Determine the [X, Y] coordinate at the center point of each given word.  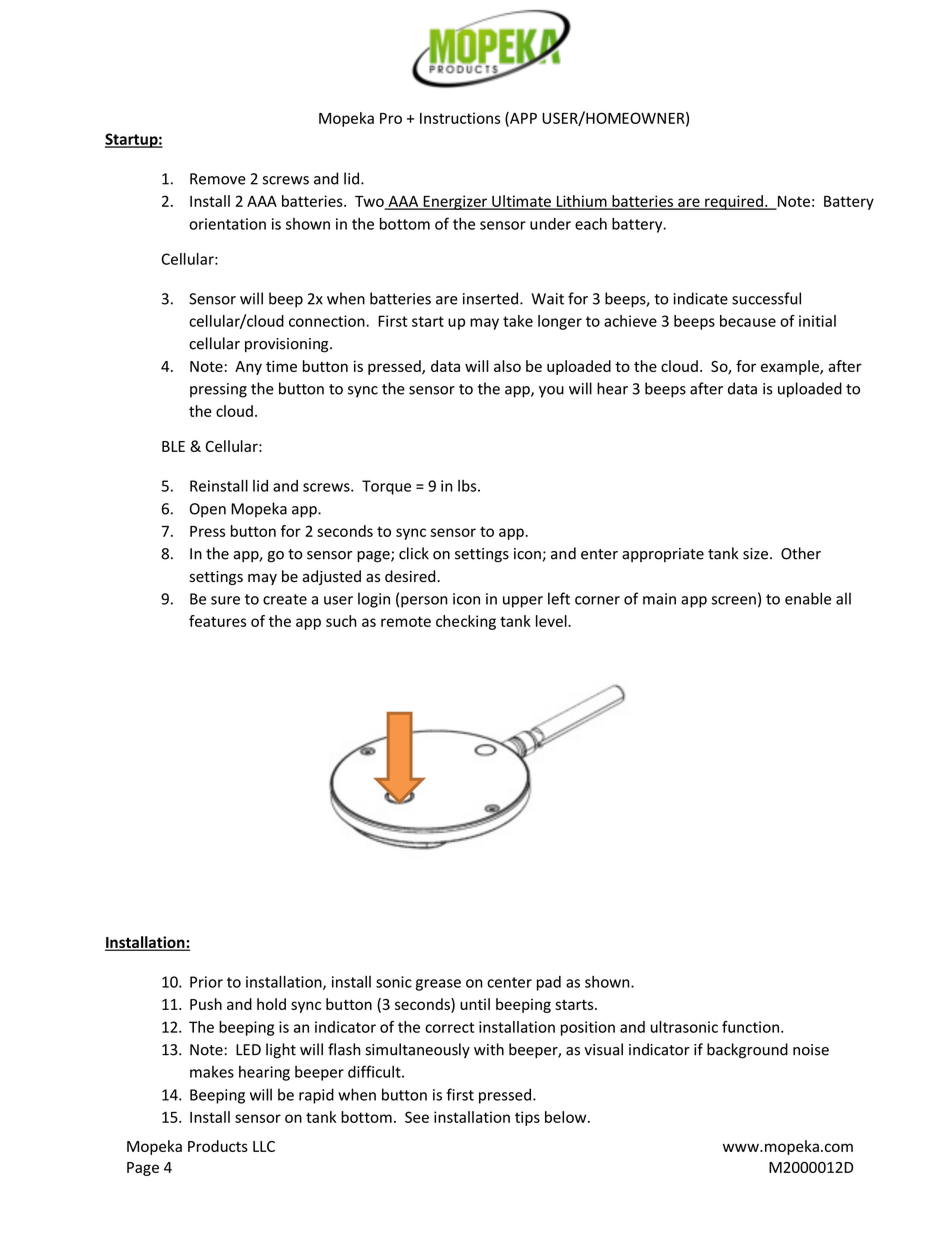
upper [523, 602]
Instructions [460, 118]
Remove [218, 179]
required [734, 202]
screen [734, 600]
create [285, 599]
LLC [264, 1146]
